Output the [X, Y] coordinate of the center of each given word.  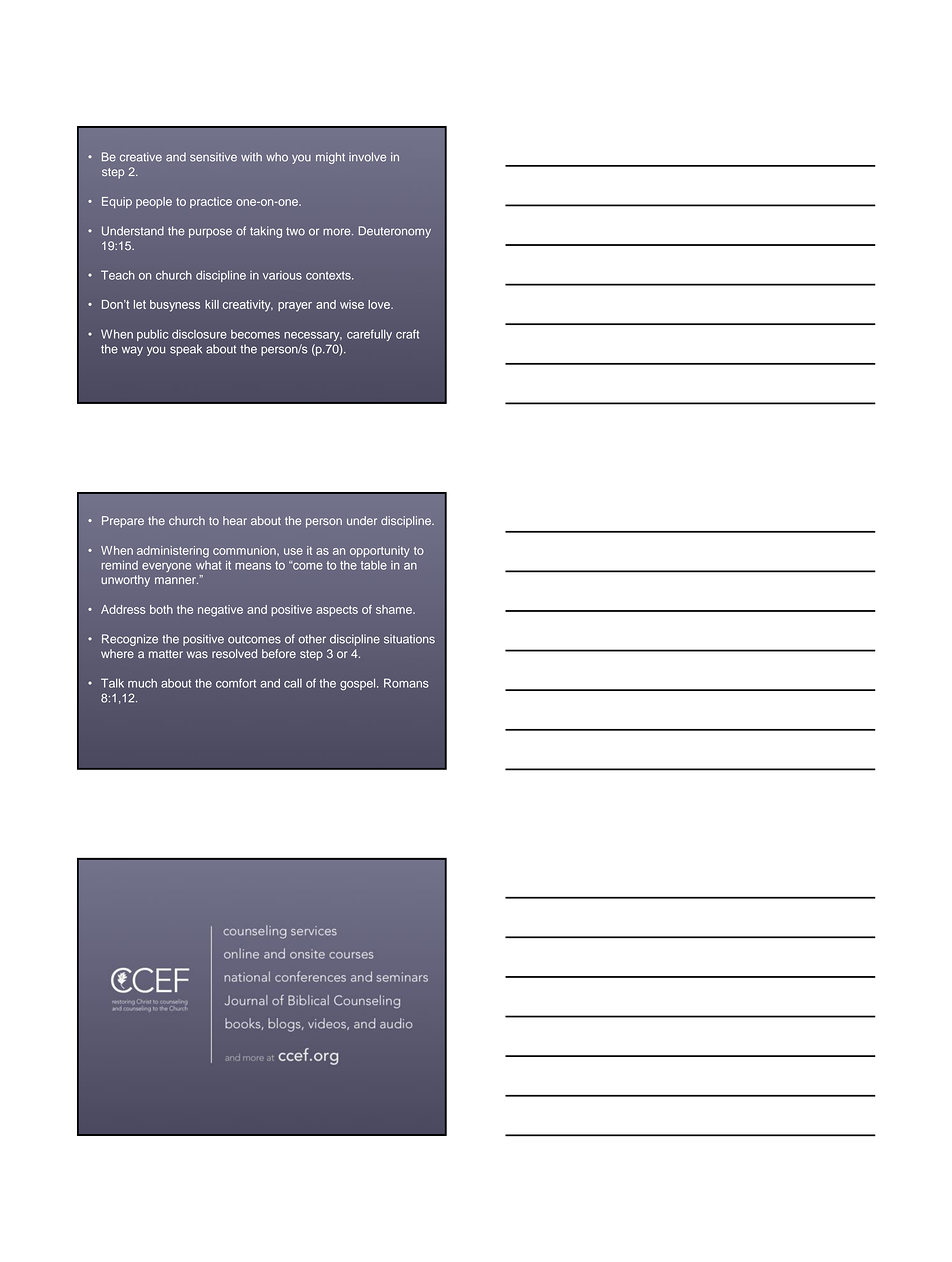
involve [367, 157]
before [279, 653]
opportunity [380, 551]
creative [141, 157]
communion [245, 550]
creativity [248, 306]
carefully [369, 335]
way [132, 351]
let [140, 304]
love [380, 304]
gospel [359, 684]
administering [173, 552]
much [142, 683]
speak [186, 350]
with [251, 156]
